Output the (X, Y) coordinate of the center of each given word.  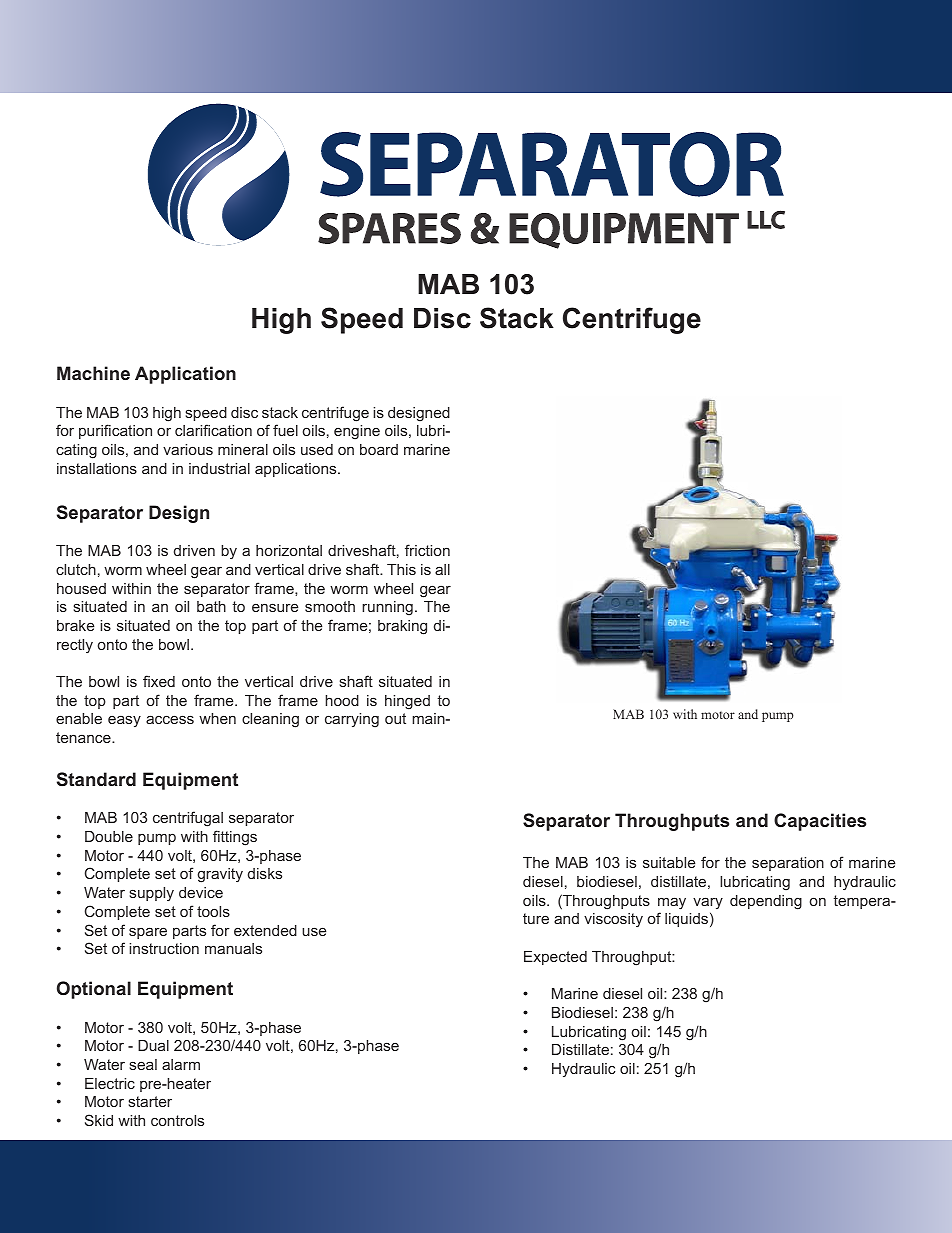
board (379, 449)
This (401, 569)
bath (211, 606)
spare (148, 933)
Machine (93, 373)
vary (708, 903)
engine (357, 432)
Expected (555, 958)
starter (150, 1101)
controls (177, 1120)
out (395, 718)
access (170, 719)
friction (427, 550)
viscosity (613, 920)
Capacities (820, 822)
